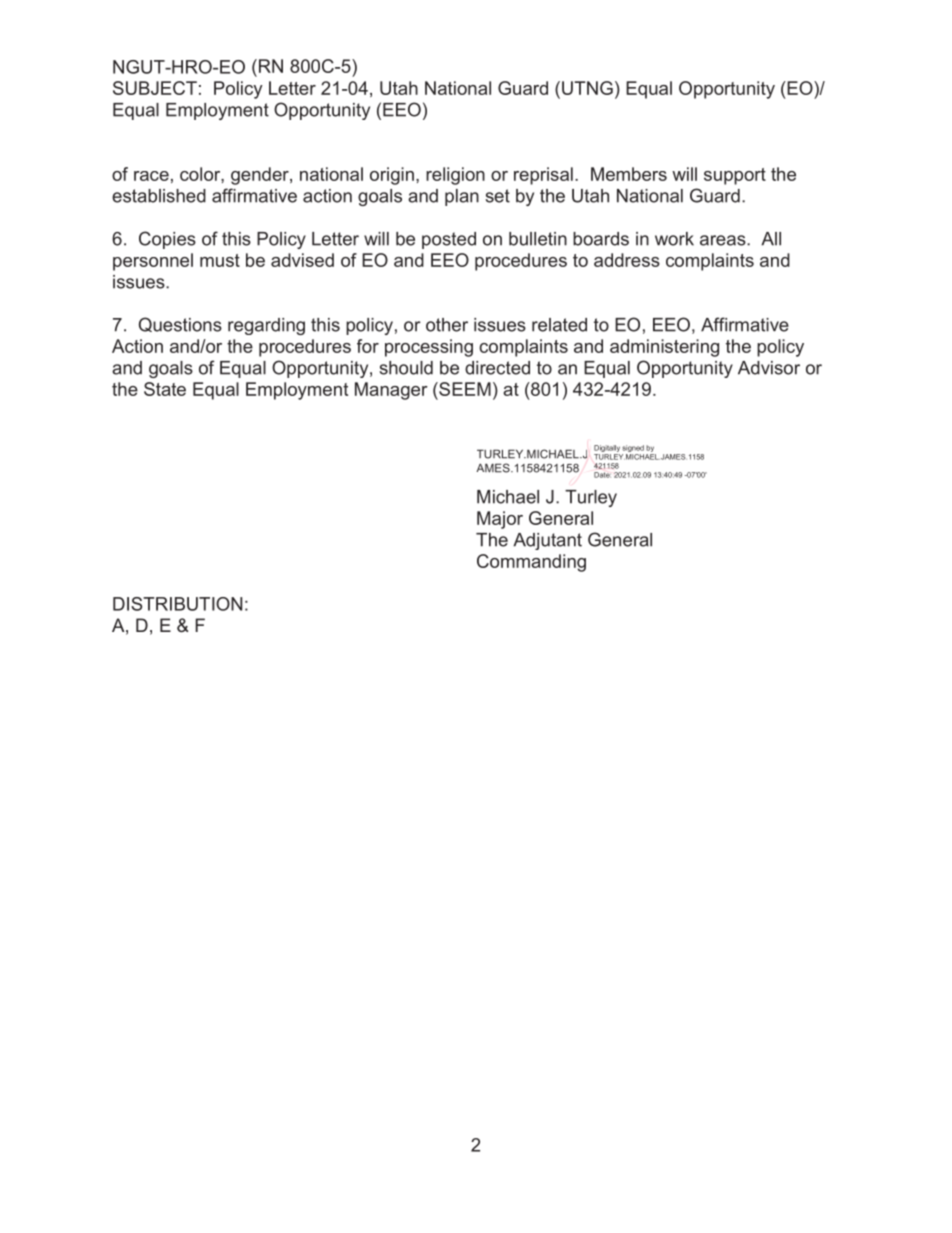 This screenshot has height=1233, width=952. Describe the element at coordinates (177, 604) in the screenshot. I see `DISTRIBUTION` at that location.
